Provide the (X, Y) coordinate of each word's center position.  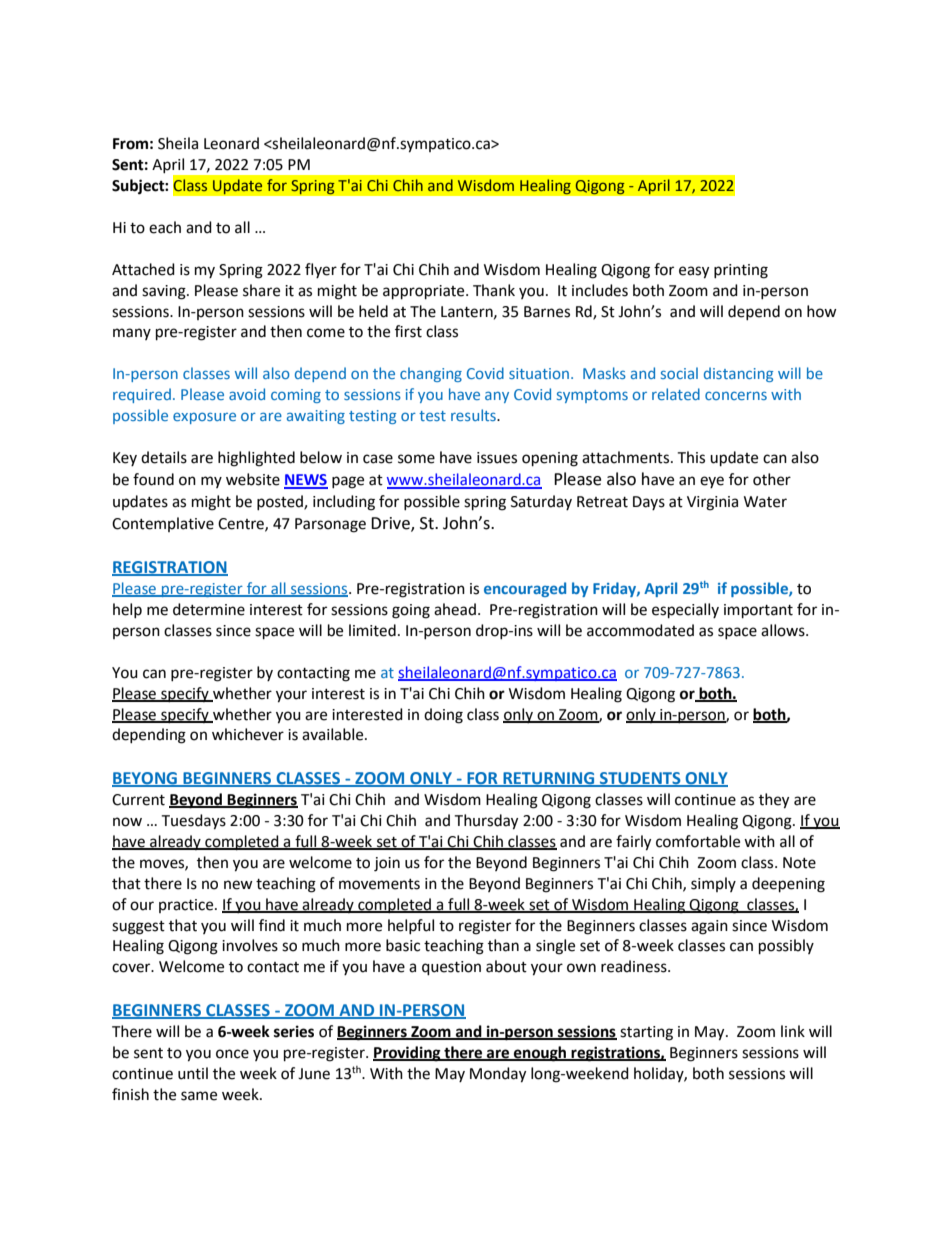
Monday (498, 1075)
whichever (248, 734)
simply (713, 884)
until (193, 1073)
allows (784, 630)
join (387, 864)
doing (443, 716)
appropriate (425, 292)
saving (165, 292)
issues (497, 458)
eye (712, 482)
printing (741, 271)
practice (187, 906)
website (253, 479)
